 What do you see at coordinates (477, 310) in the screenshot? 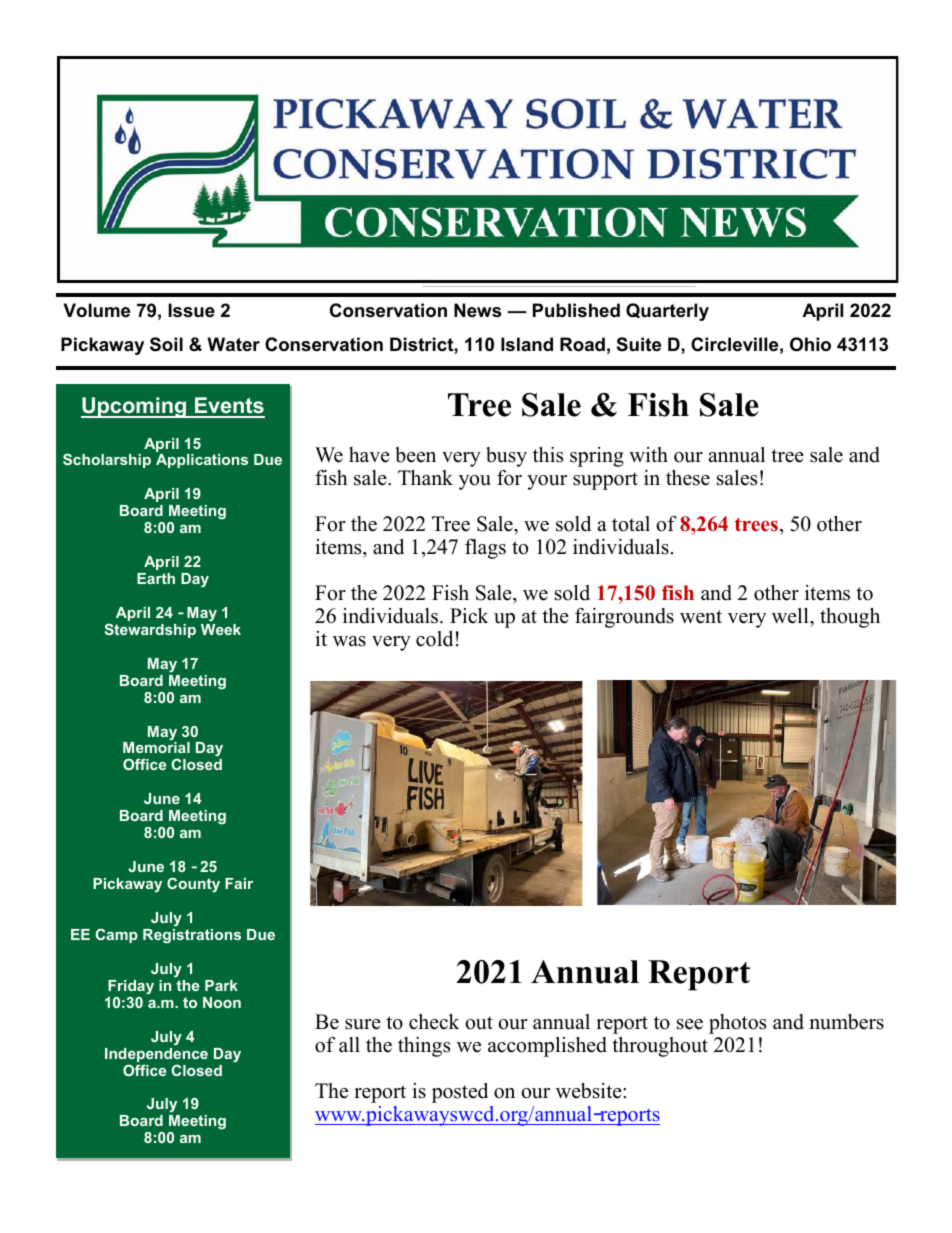
I see `News` at bounding box center [477, 310].
